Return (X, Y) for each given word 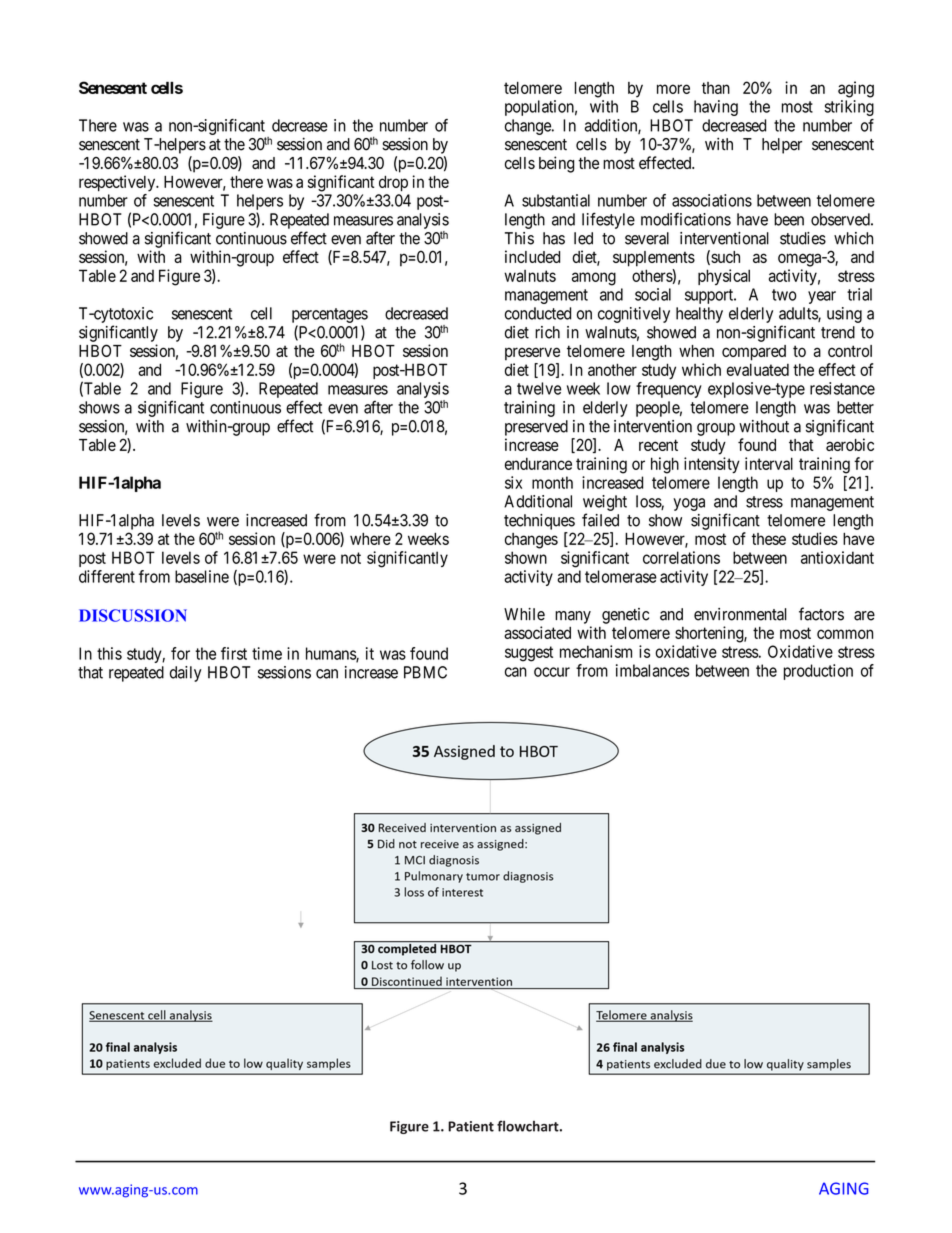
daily (186, 674)
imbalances (652, 670)
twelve (539, 388)
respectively (118, 183)
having (716, 108)
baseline (202, 576)
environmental (740, 614)
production (818, 672)
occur (552, 672)
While (524, 614)
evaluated (758, 369)
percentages (330, 315)
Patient (471, 1126)
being (556, 164)
